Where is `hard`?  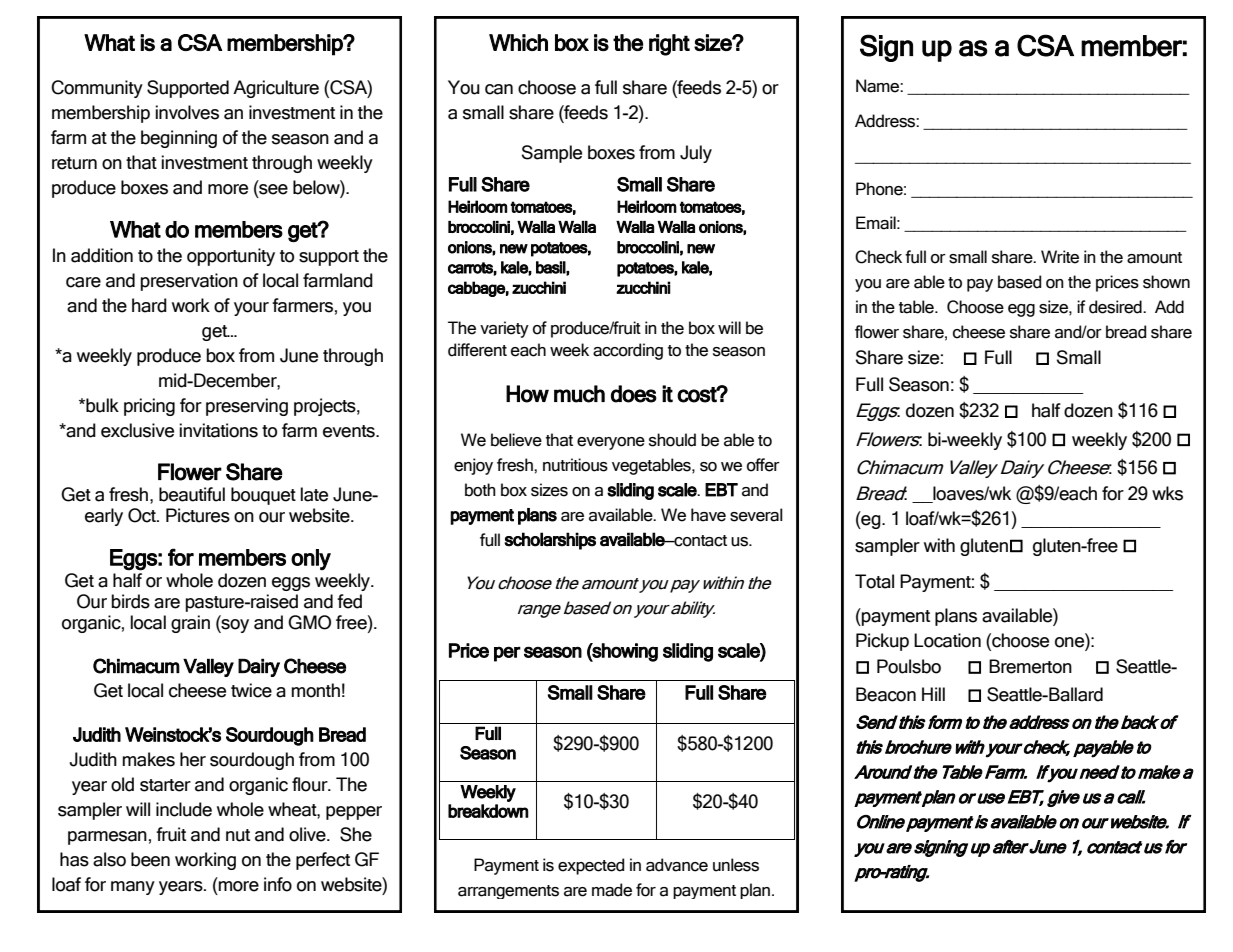
hard is located at coordinates (149, 305).
